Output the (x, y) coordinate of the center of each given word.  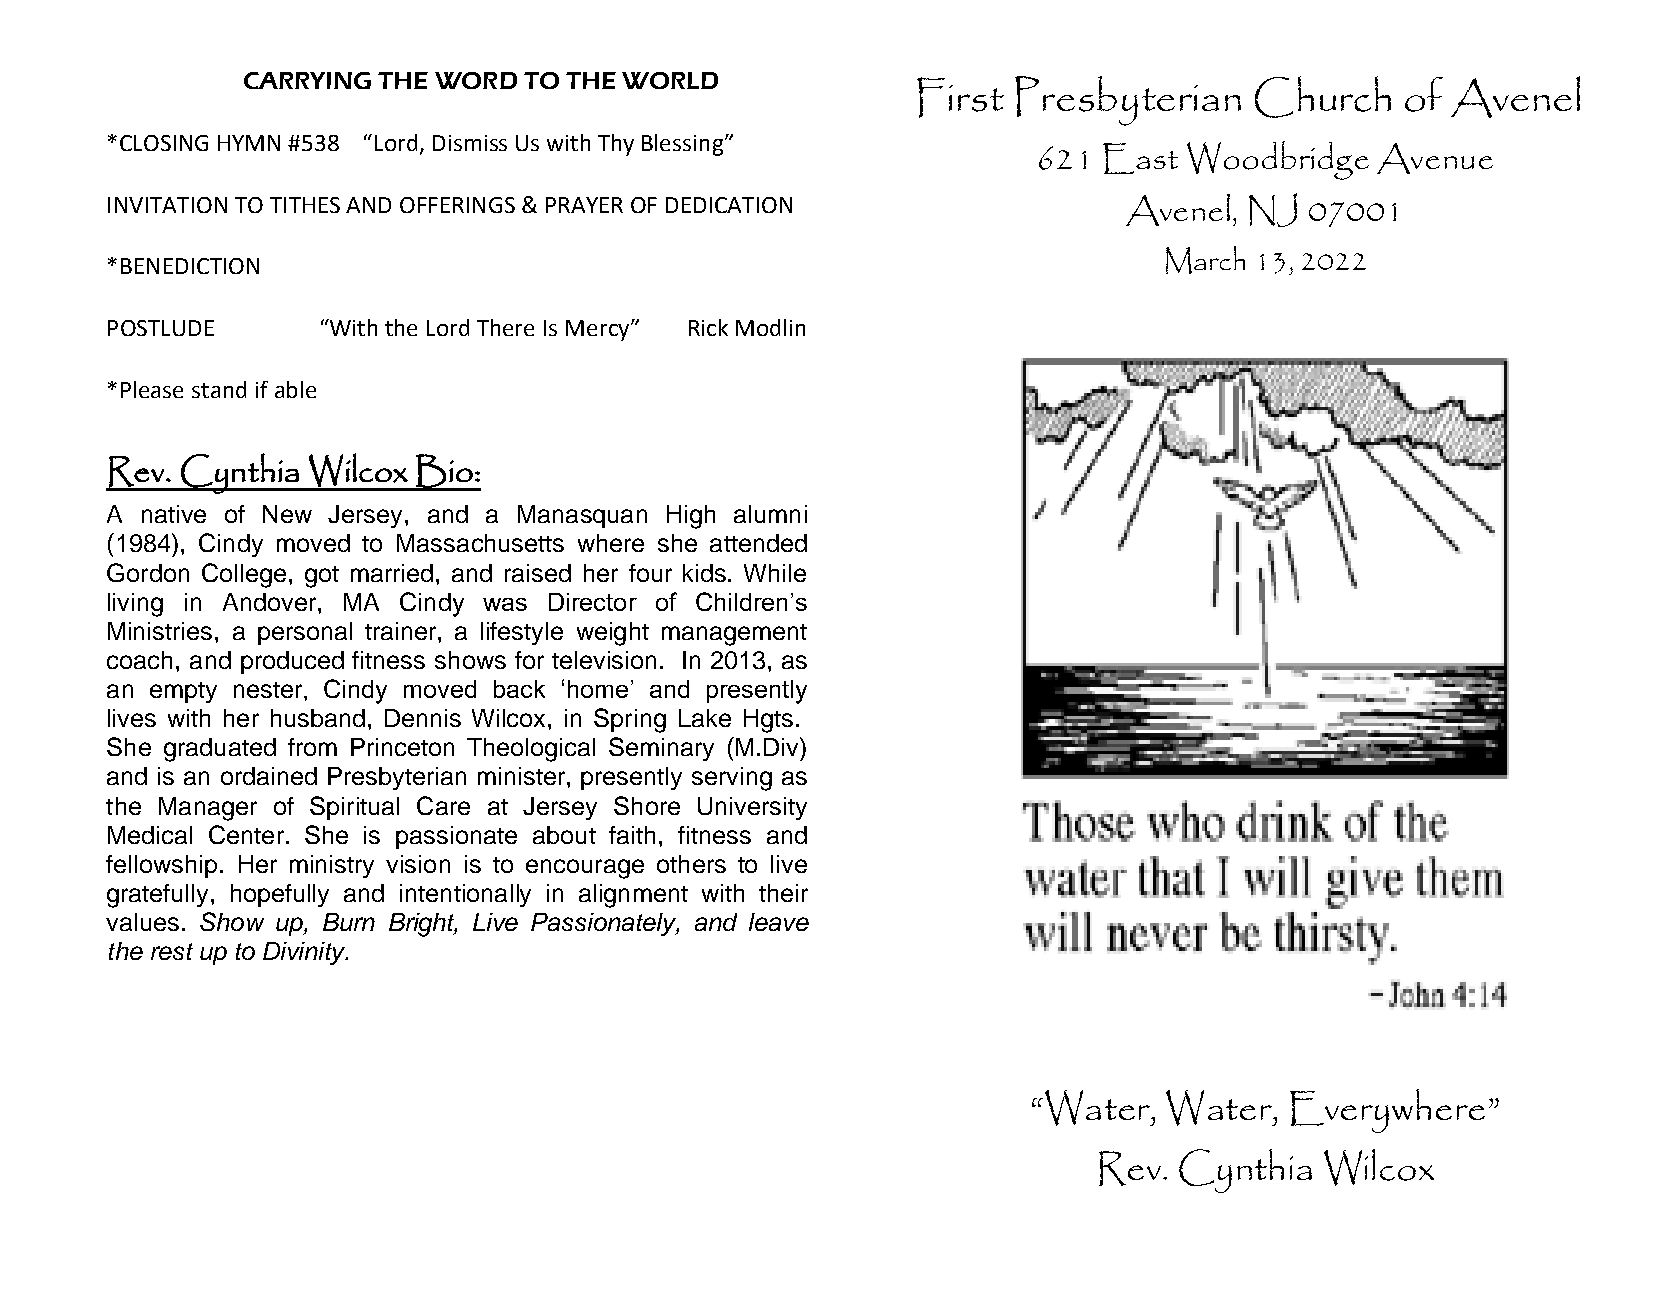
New (287, 514)
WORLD (670, 80)
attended (758, 543)
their (783, 893)
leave (779, 922)
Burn (349, 922)
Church (1323, 97)
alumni (770, 514)
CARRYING (307, 80)
